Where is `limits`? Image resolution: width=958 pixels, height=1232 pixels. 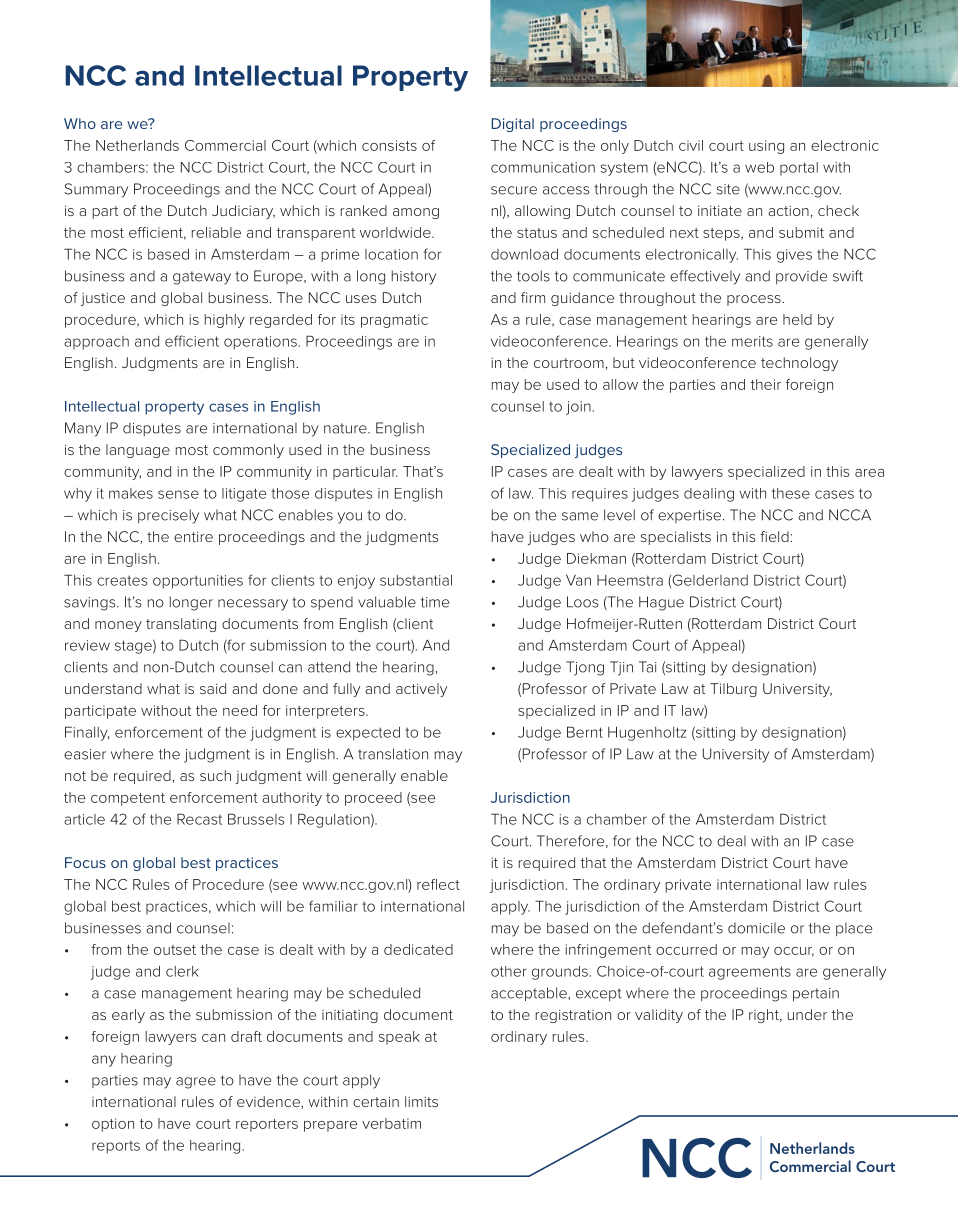 limits is located at coordinates (421, 1101).
